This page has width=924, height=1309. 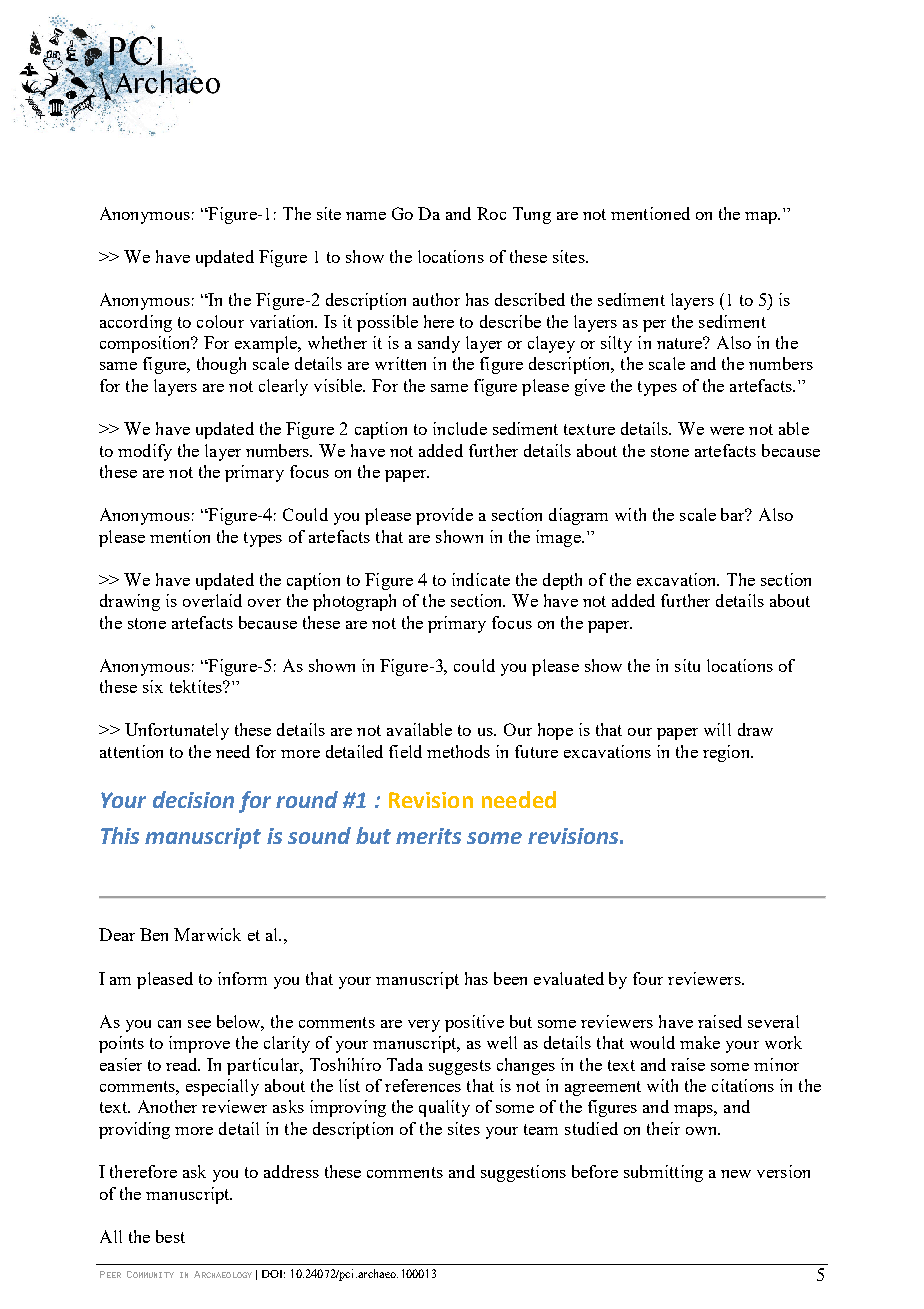 What do you see at coordinates (648, 978) in the page?
I see `four` at bounding box center [648, 978].
